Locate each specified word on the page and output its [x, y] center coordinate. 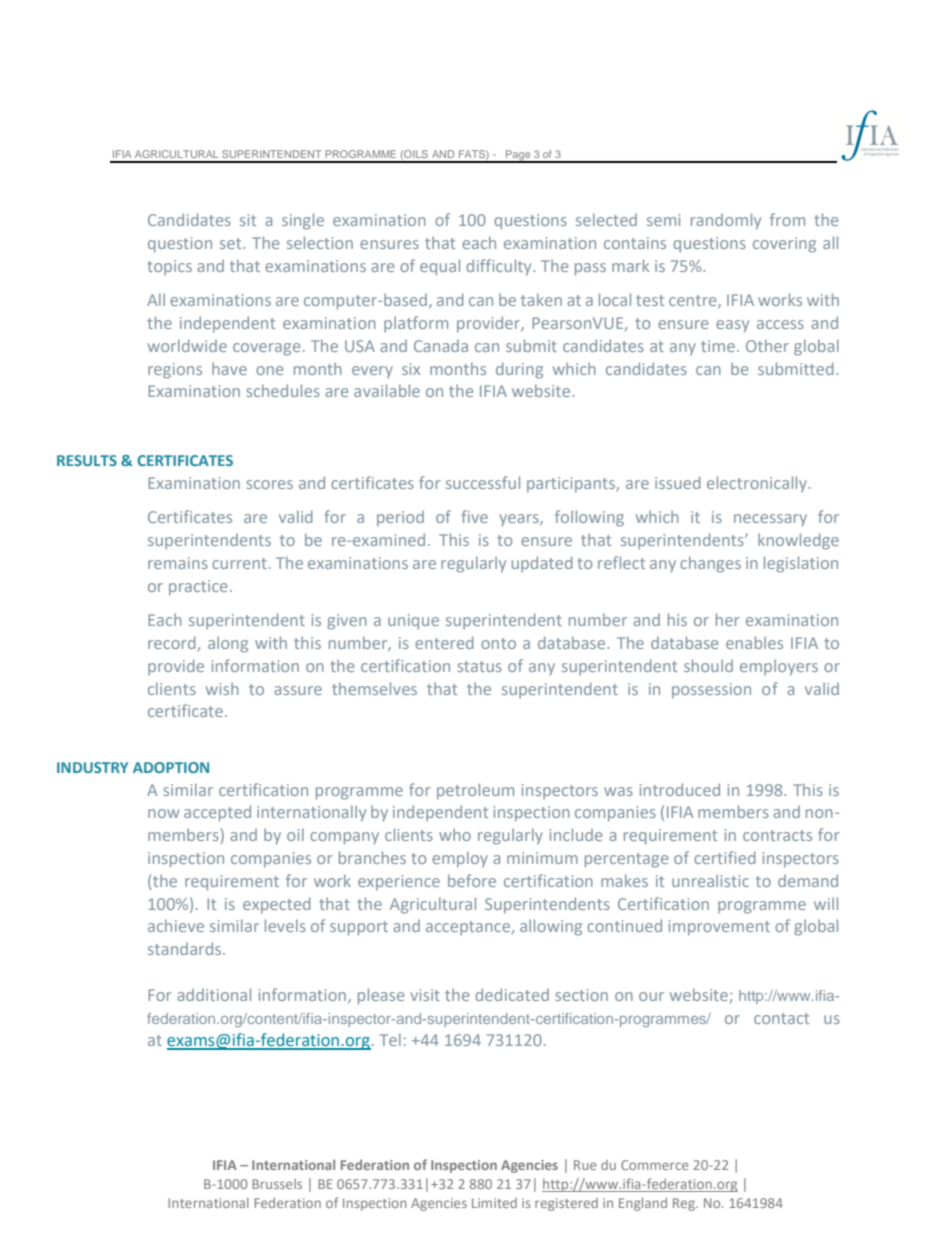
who [455, 834]
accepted [217, 813]
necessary [770, 520]
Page [518, 156]
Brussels [277, 1184]
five [474, 516]
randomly [726, 221]
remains [178, 563]
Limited [494, 1203]
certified [725, 857]
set [232, 243]
